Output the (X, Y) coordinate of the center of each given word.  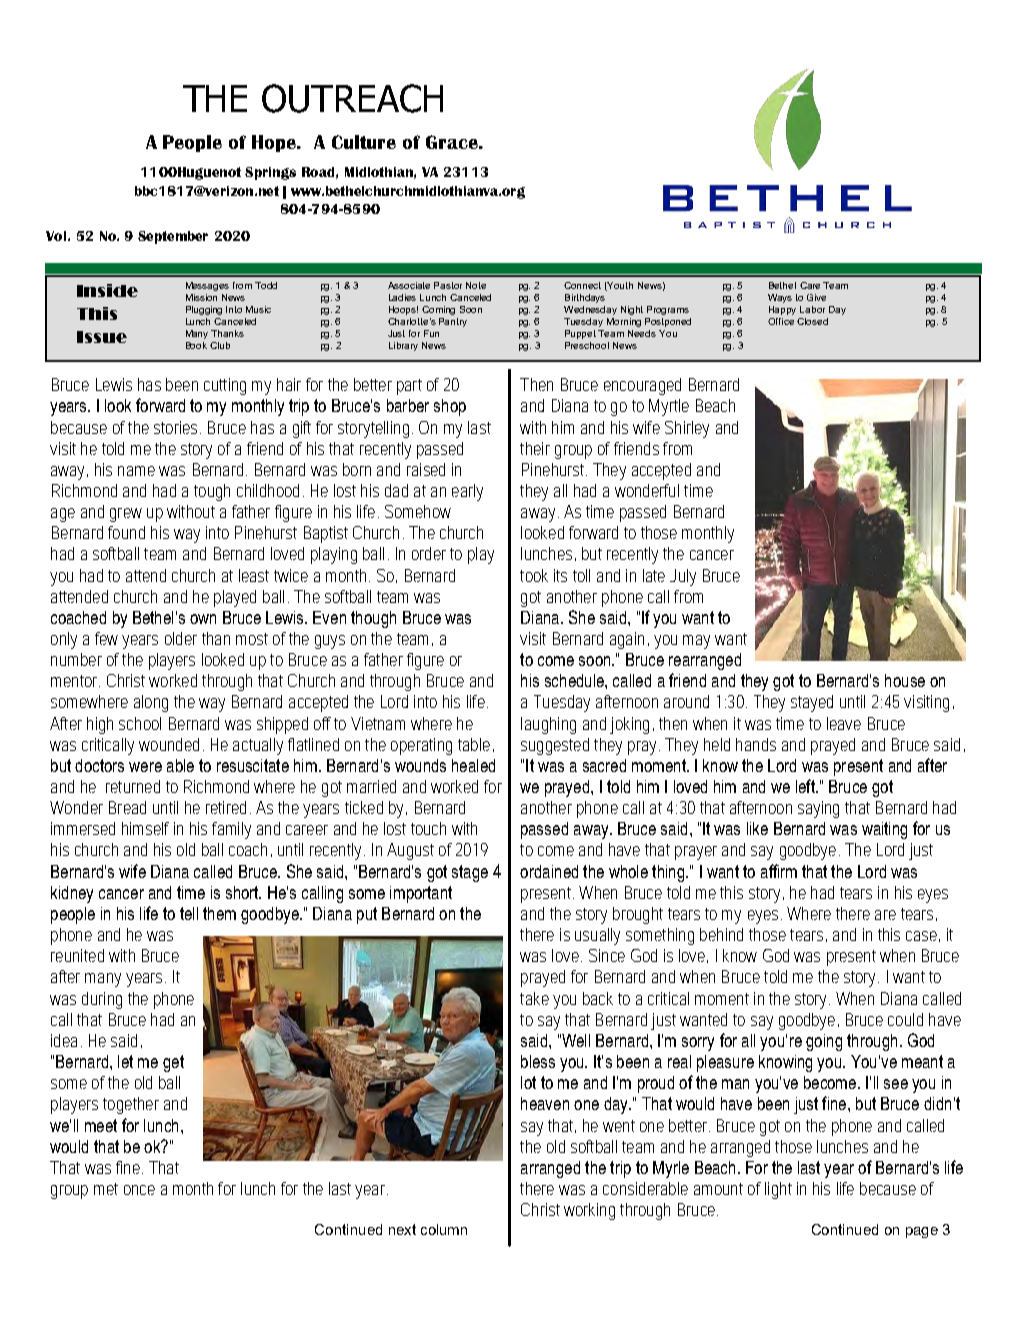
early (467, 492)
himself (145, 828)
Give (816, 297)
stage (470, 873)
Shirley (687, 429)
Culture (364, 142)
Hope (275, 143)
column (444, 1229)
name (136, 471)
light (778, 1190)
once (139, 1190)
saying (818, 809)
